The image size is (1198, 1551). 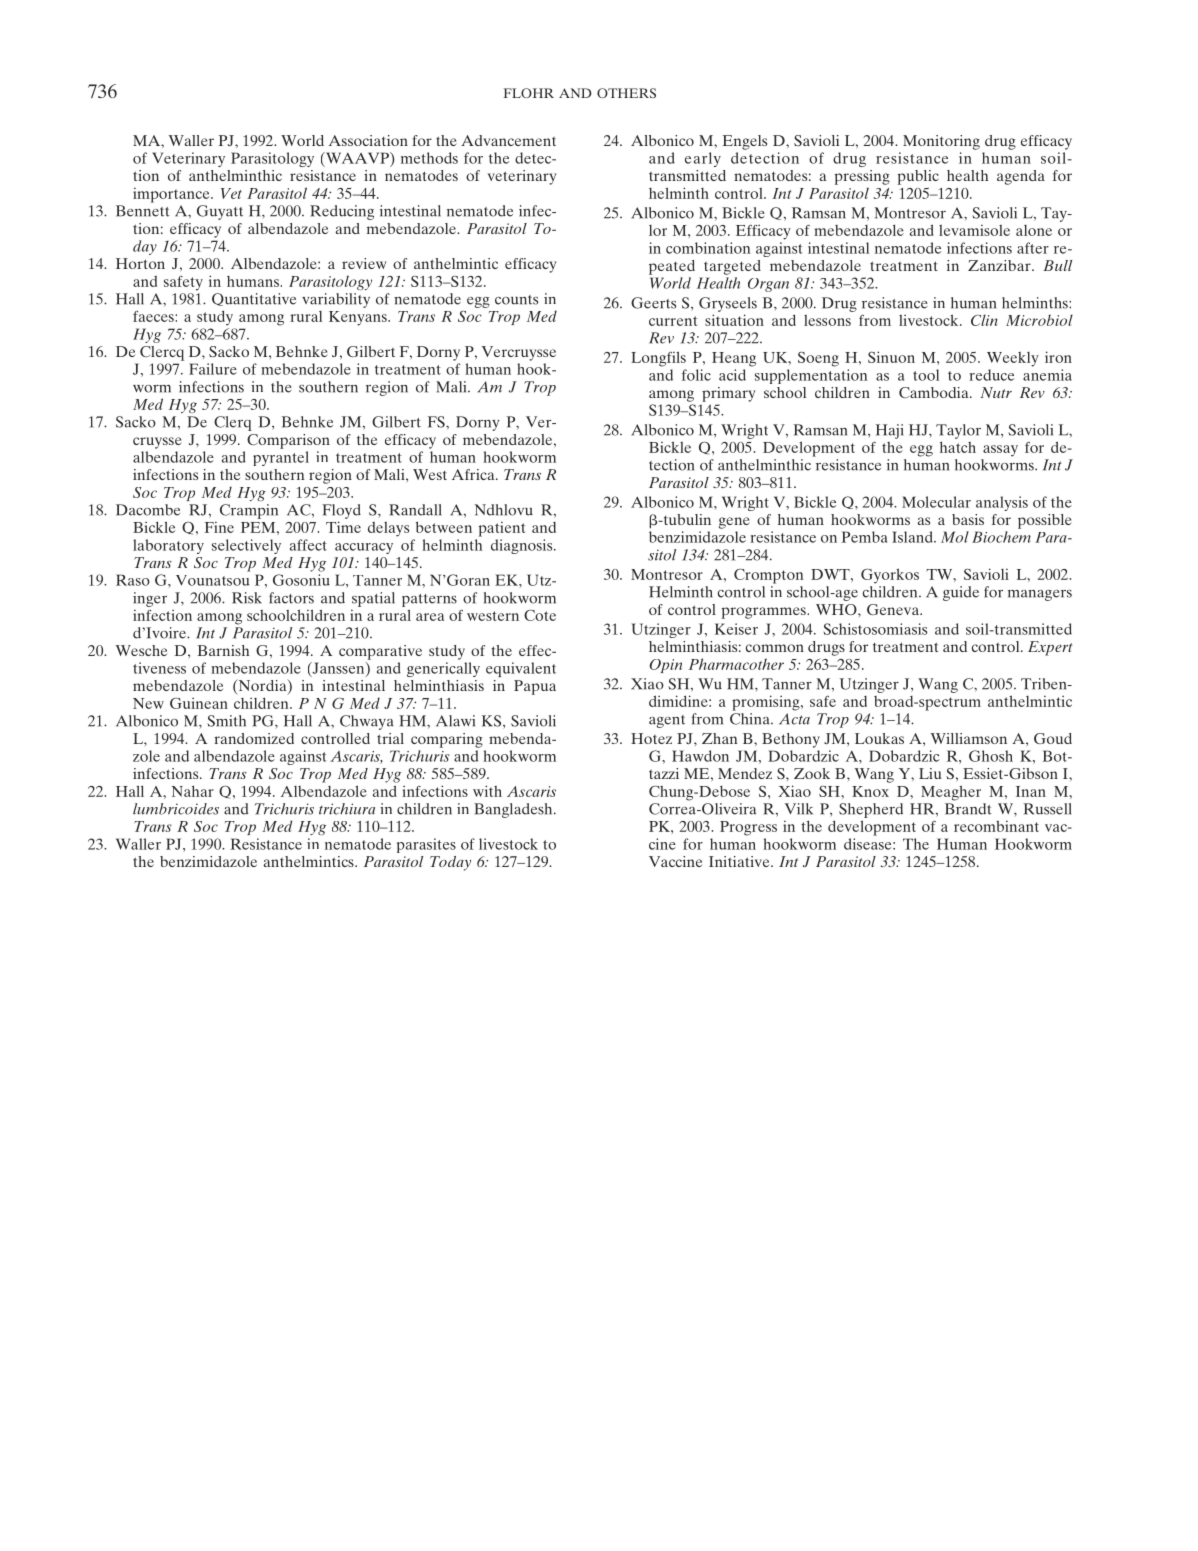 I want to click on OTHERS, so click(x=626, y=93).
